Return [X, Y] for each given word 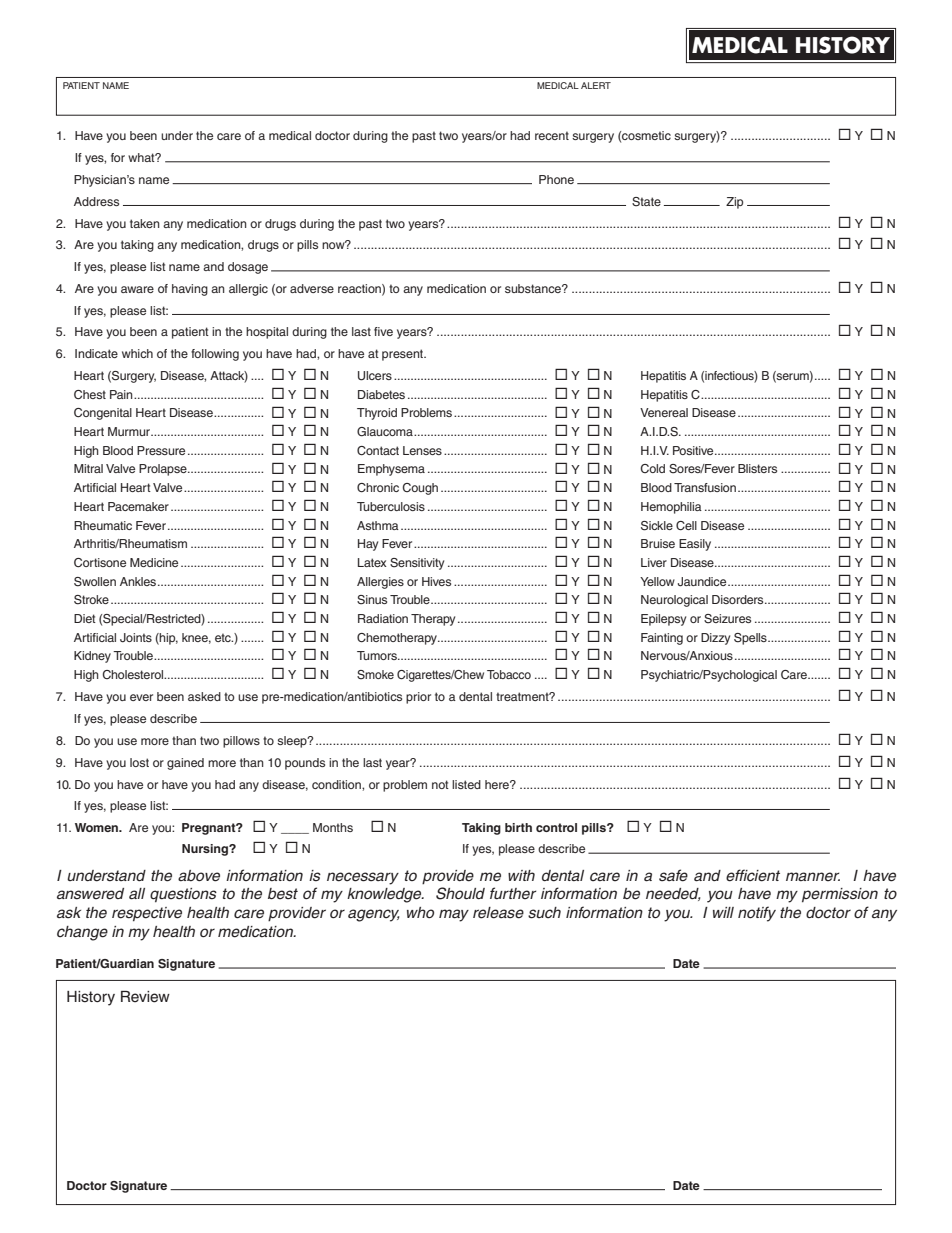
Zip [734, 203]
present [404, 355]
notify [757, 914]
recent [552, 135]
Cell [686, 526]
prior [418, 698]
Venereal [664, 412]
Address [96, 201]
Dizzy [715, 639]
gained [185, 764]
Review [145, 997]
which [137, 353]
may [454, 915]
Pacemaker [138, 506]
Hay [368, 545]
